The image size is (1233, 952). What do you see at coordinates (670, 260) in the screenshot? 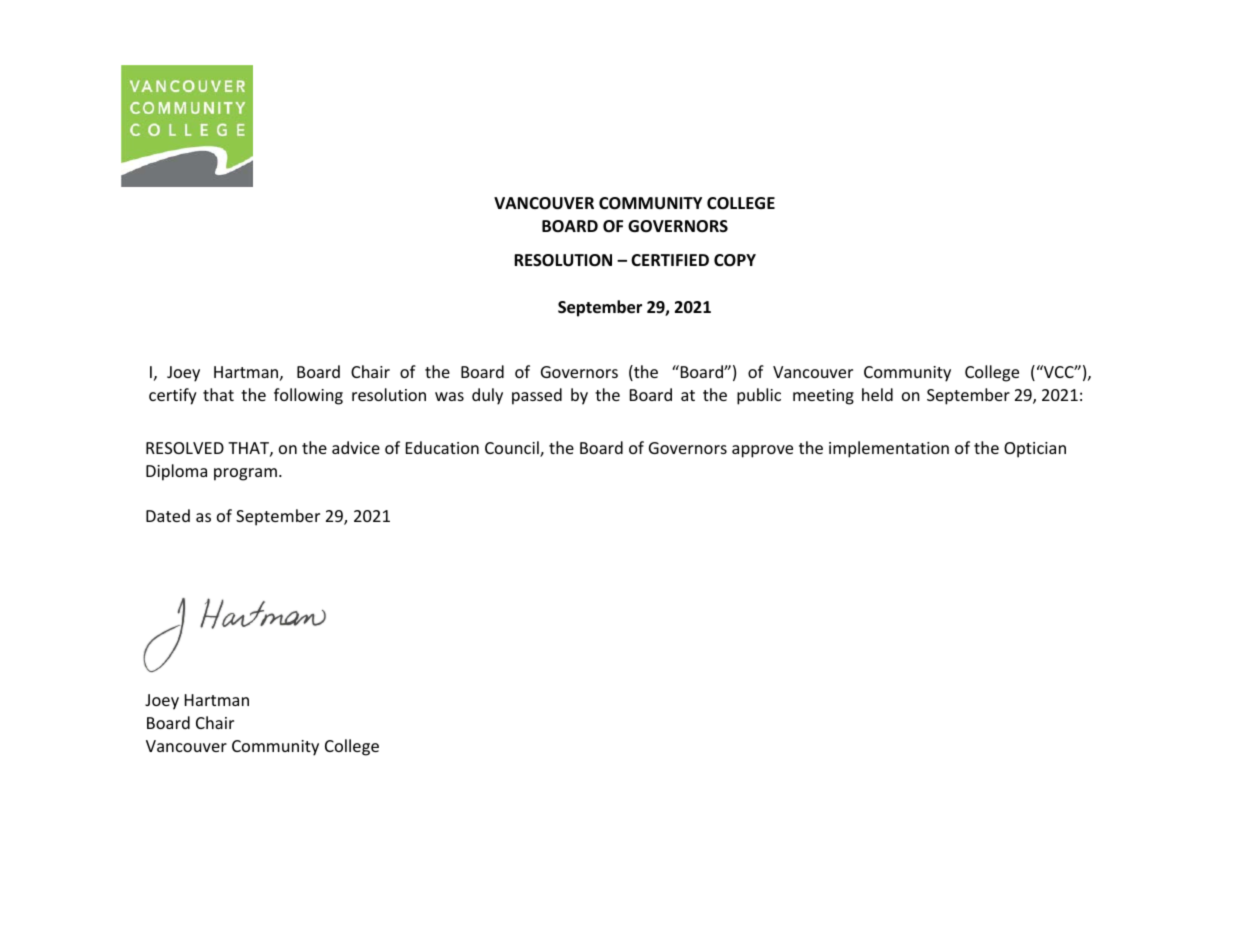
I see `CERTIFIED` at bounding box center [670, 260].
